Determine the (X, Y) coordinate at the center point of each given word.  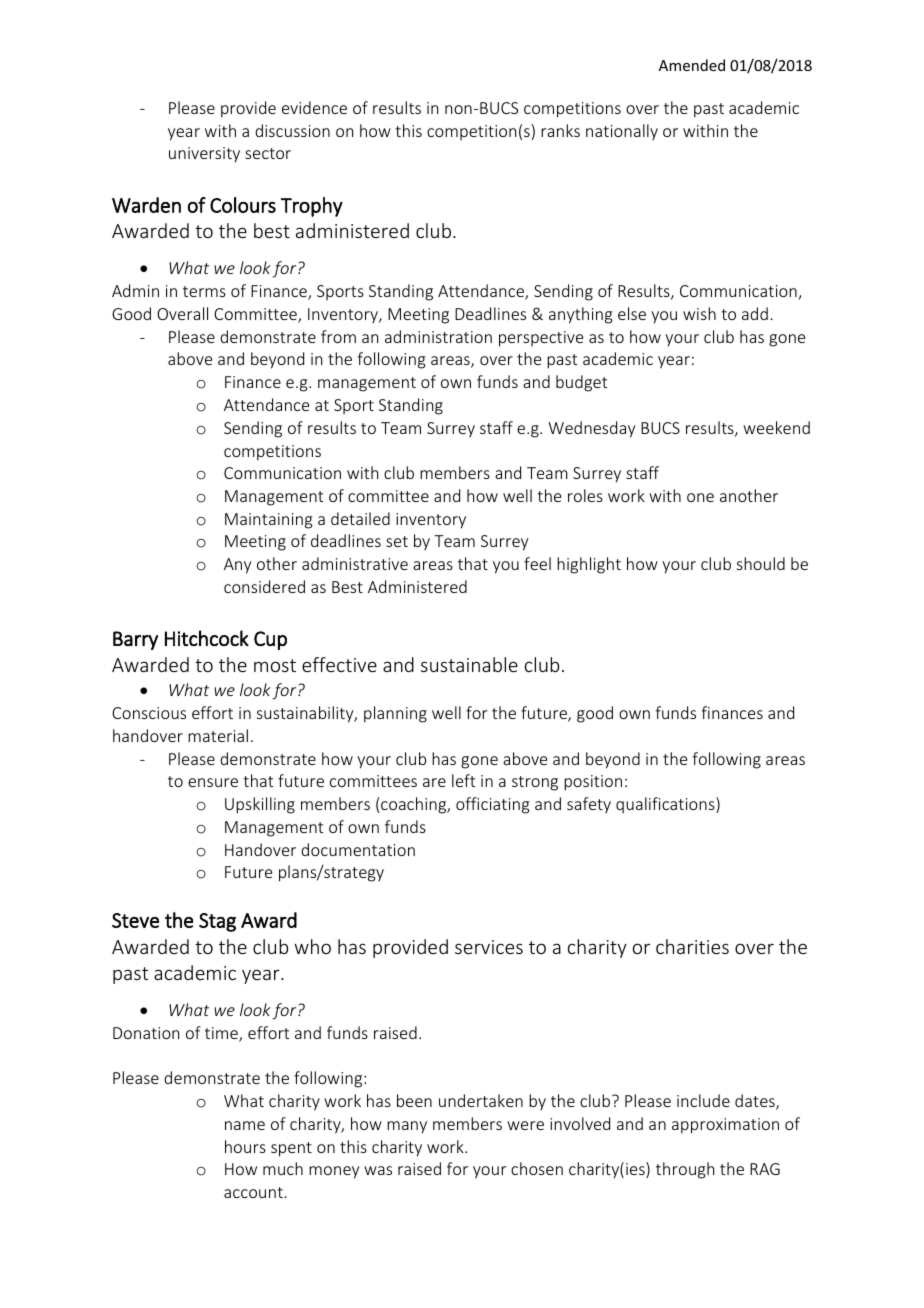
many (407, 1127)
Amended (692, 65)
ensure (213, 782)
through (685, 1170)
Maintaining (269, 521)
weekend (776, 427)
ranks (560, 130)
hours (245, 1146)
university (204, 155)
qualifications (666, 805)
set (397, 541)
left (463, 780)
